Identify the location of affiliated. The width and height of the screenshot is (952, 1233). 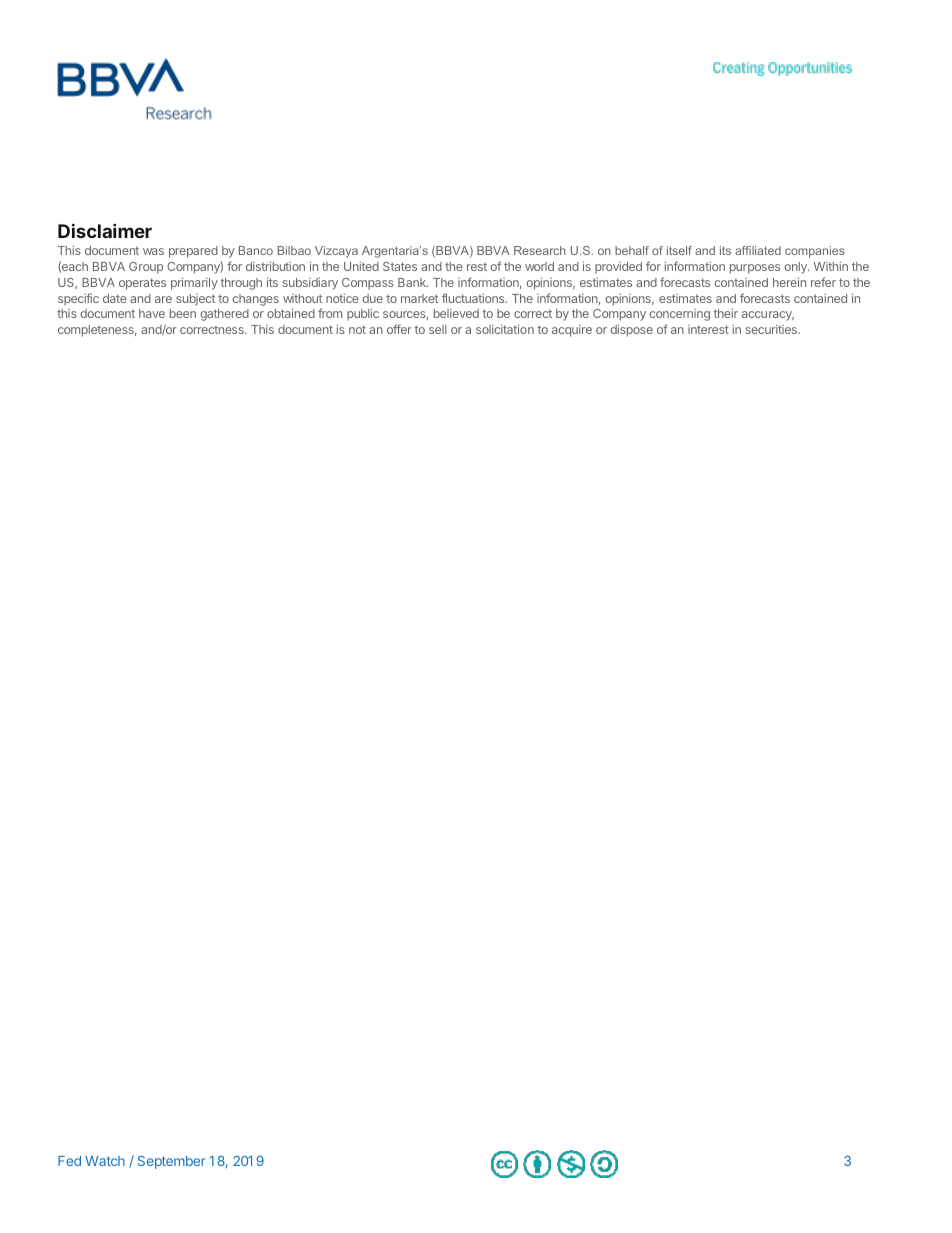
(758, 250).
